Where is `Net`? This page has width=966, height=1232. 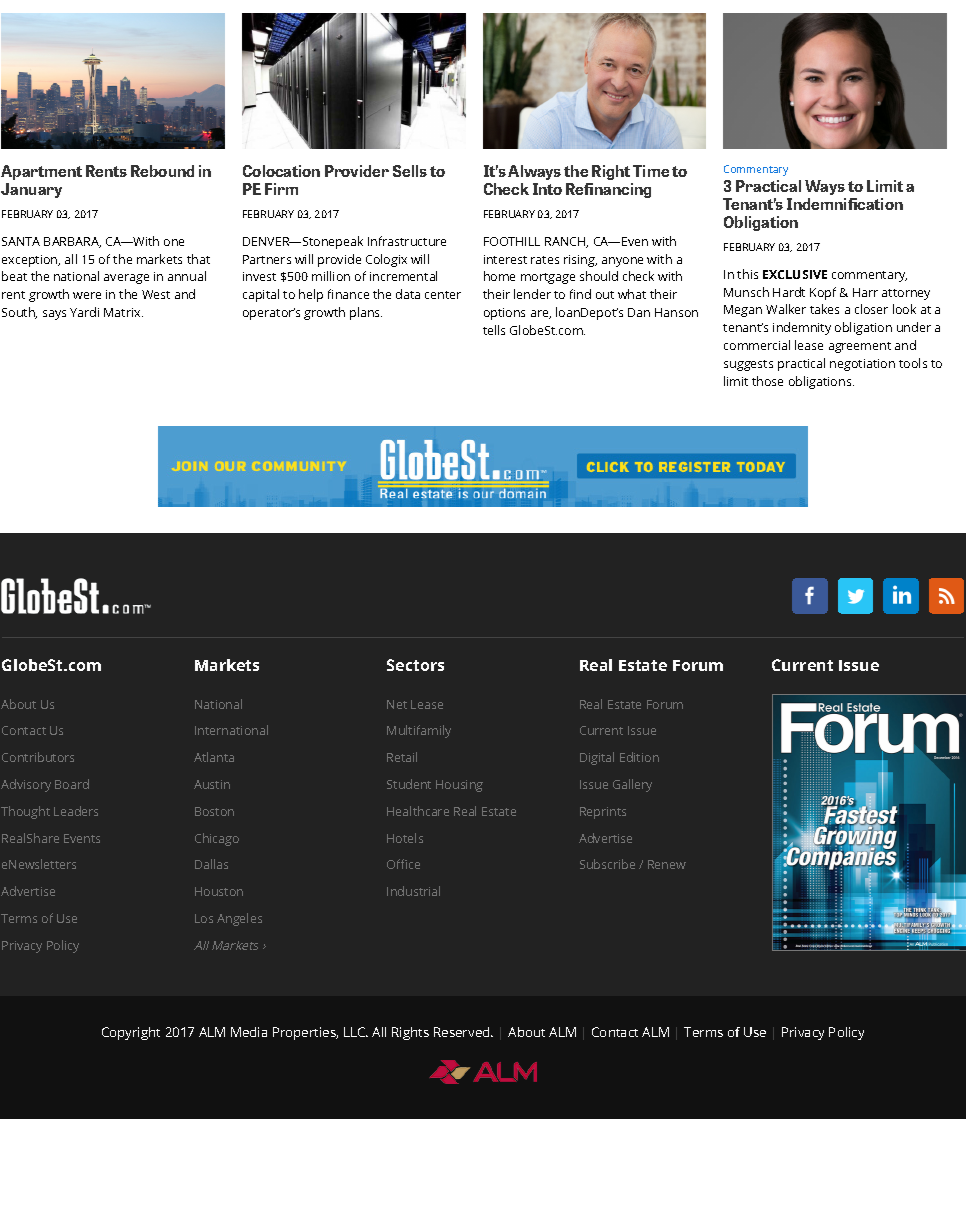 Net is located at coordinates (397, 704).
